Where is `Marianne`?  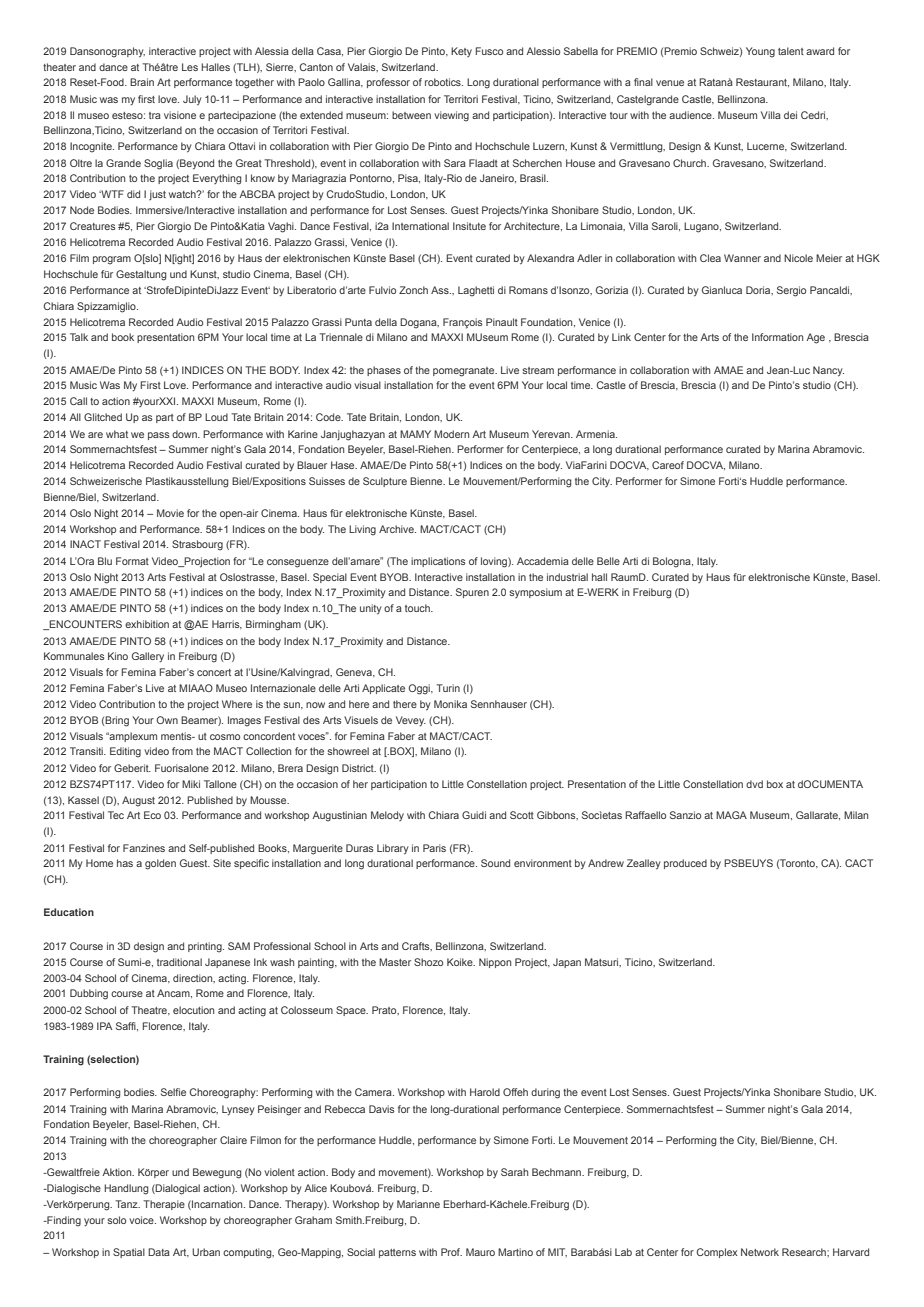
Marianne is located at coordinates (418, 1204).
